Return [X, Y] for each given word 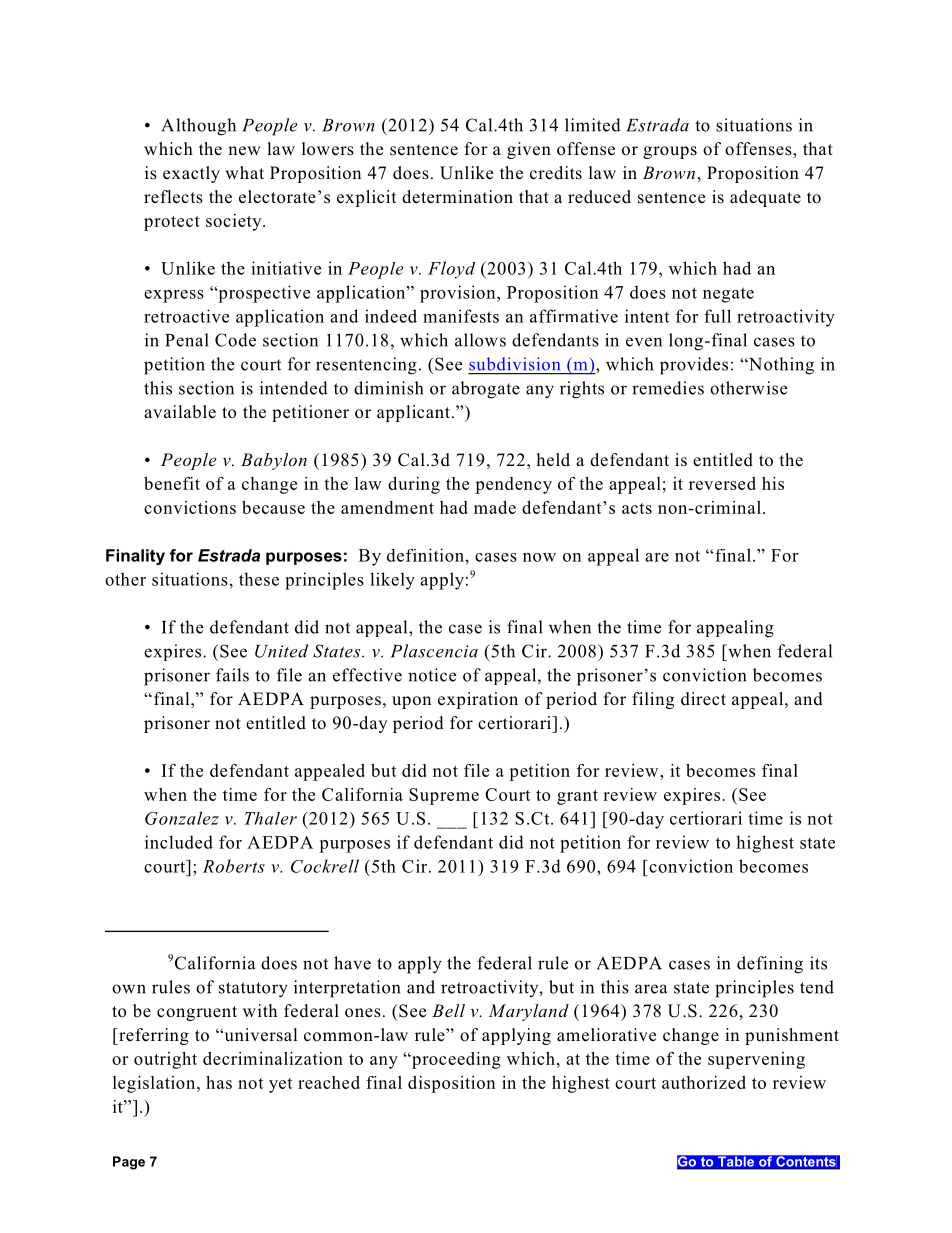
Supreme [444, 796]
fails [232, 675]
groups [670, 152]
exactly [191, 174]
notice [432, 675]
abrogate [486, 390]
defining [770, 965]
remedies [668, 388]
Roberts [234, 866]
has [219, 1082]
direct [703, 699]
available [180, 412]
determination [457, 197]
